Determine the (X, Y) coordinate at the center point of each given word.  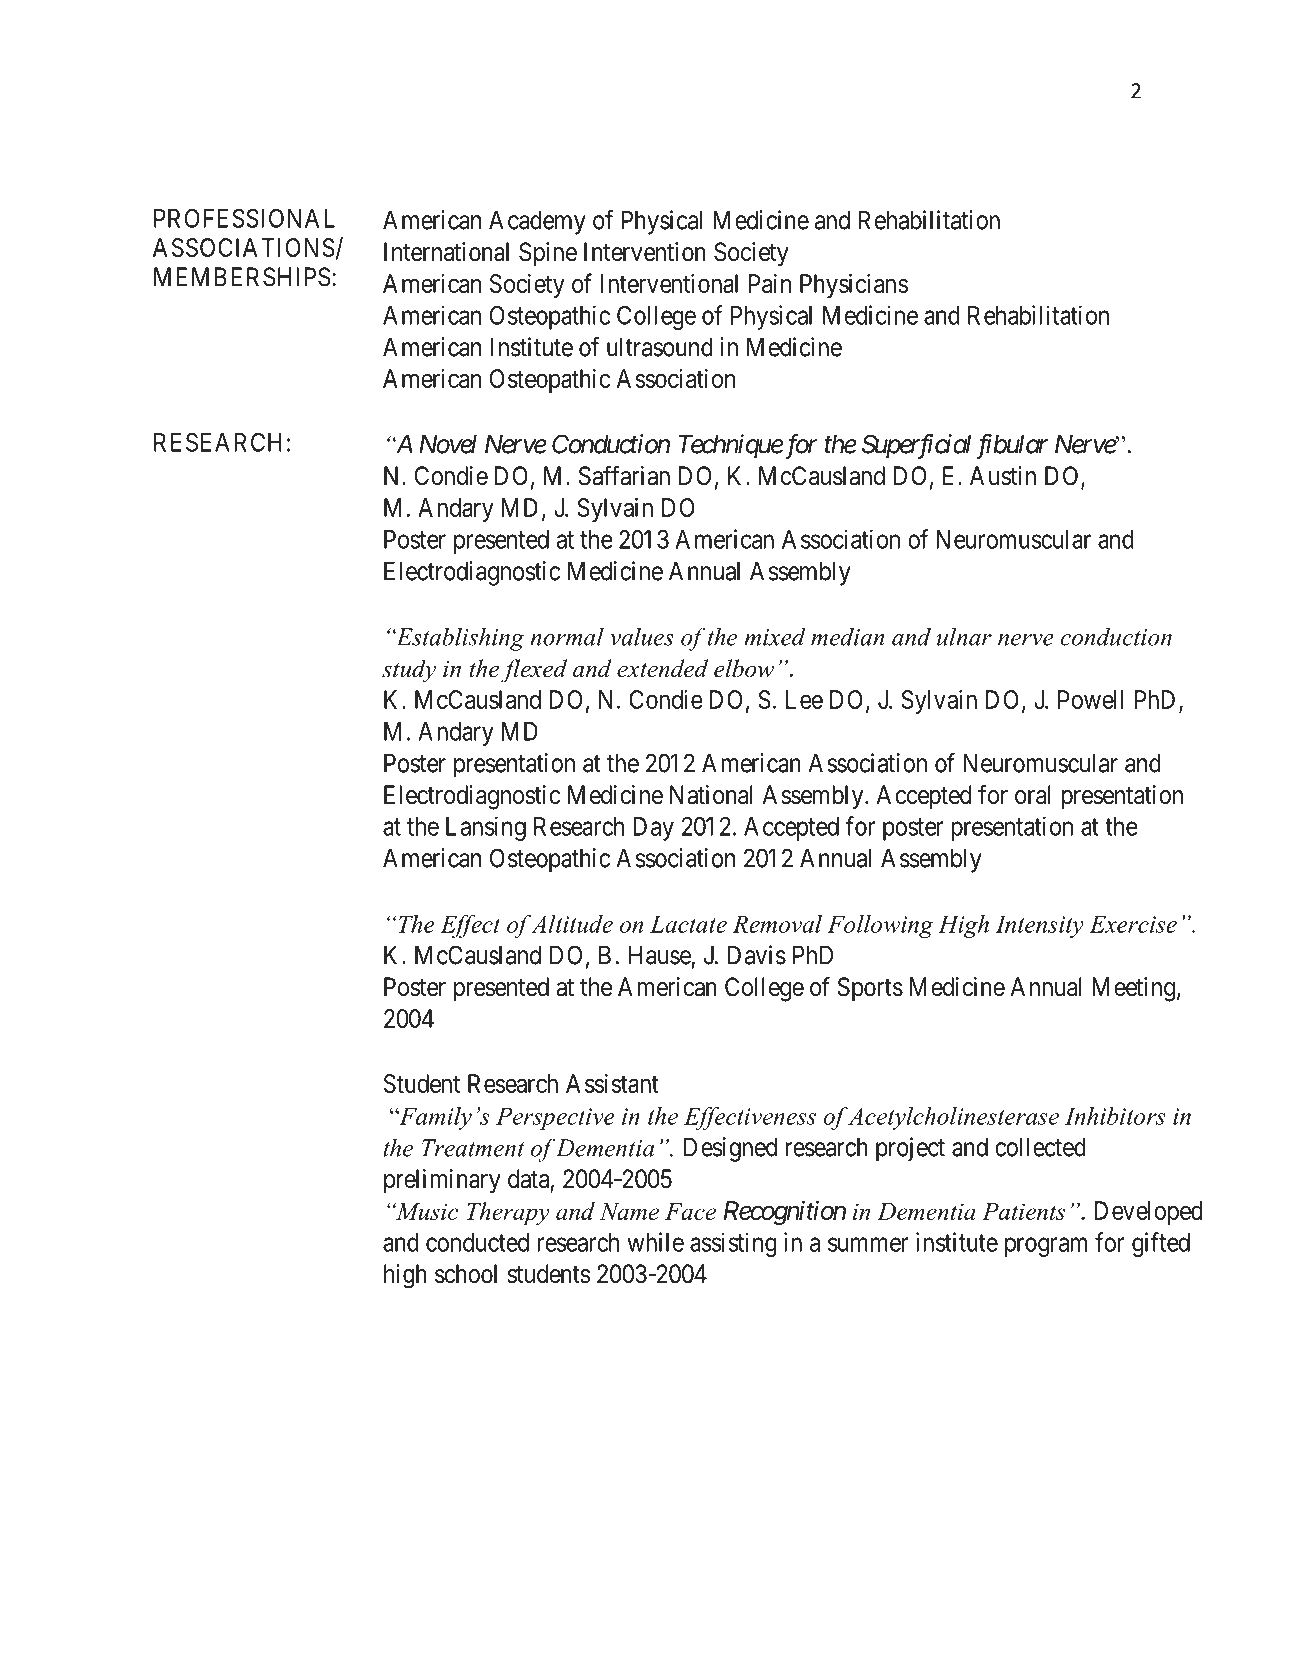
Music (425, 1211)
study (409, 671)
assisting (733, 1244)
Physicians (854, 285)
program (1046, 1247)
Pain (770, 283)
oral (1033, 795)
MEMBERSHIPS (242, 277)
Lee (804, 699)
